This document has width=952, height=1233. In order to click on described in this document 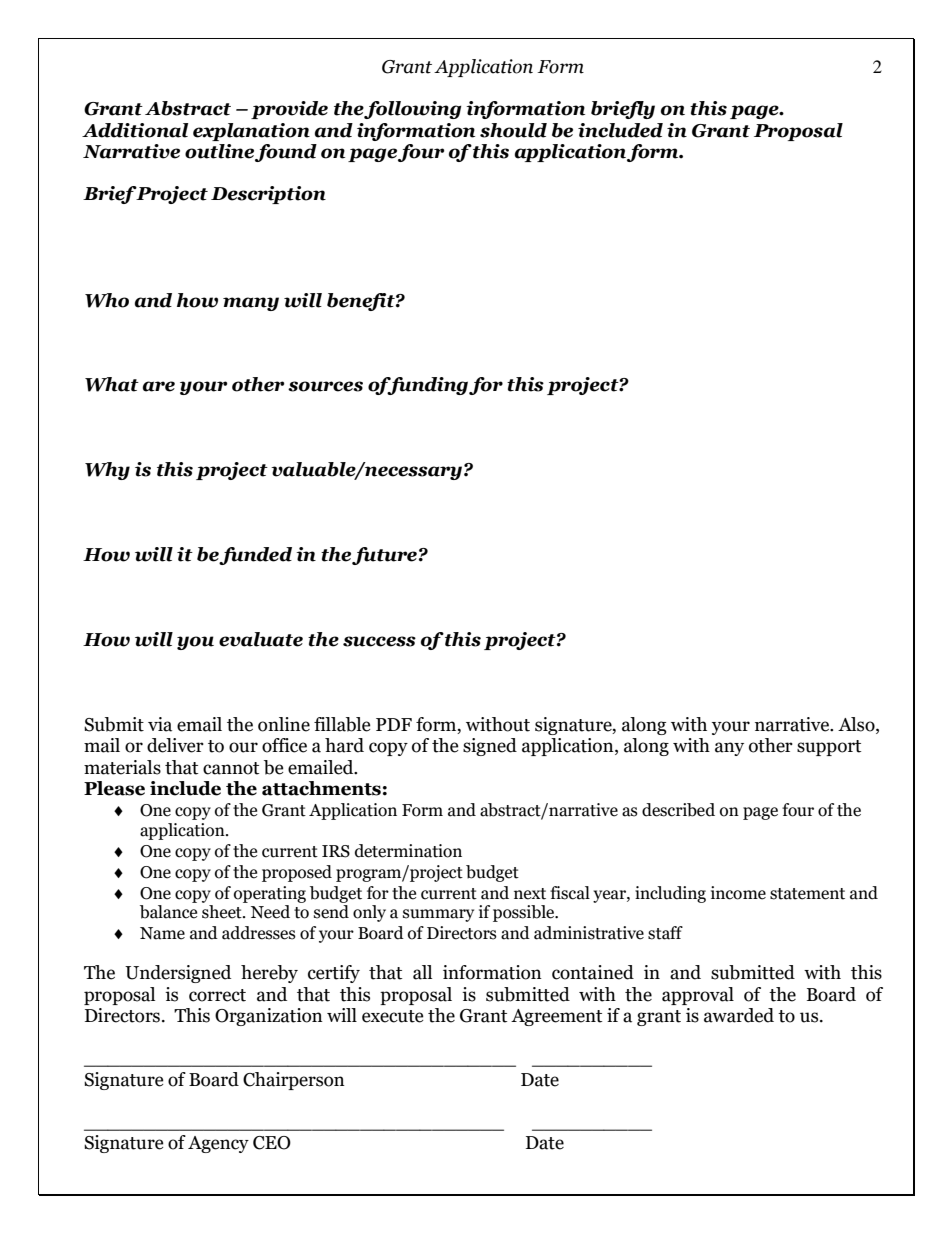, I will do `click(678, 810)`.
